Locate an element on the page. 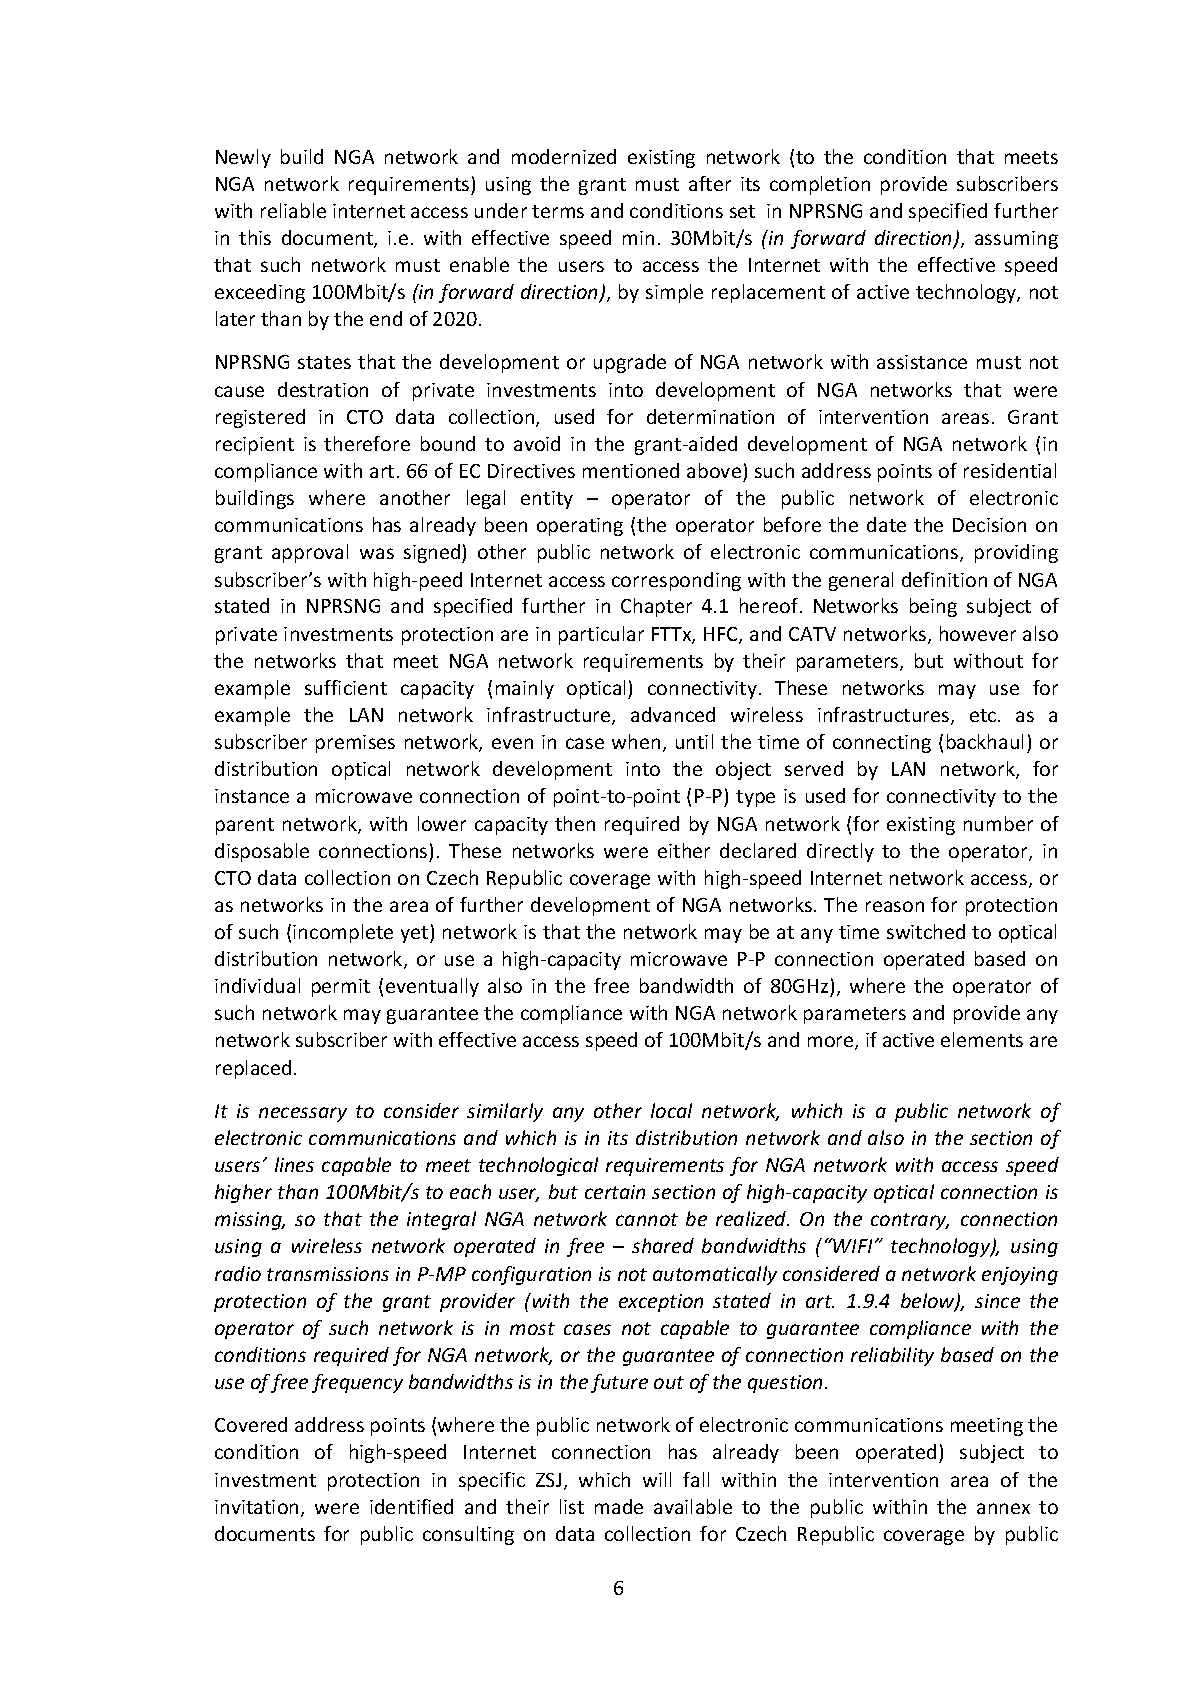 The width and height of the document is (1202, 1700). made is located at coordinates (619, 1506).
